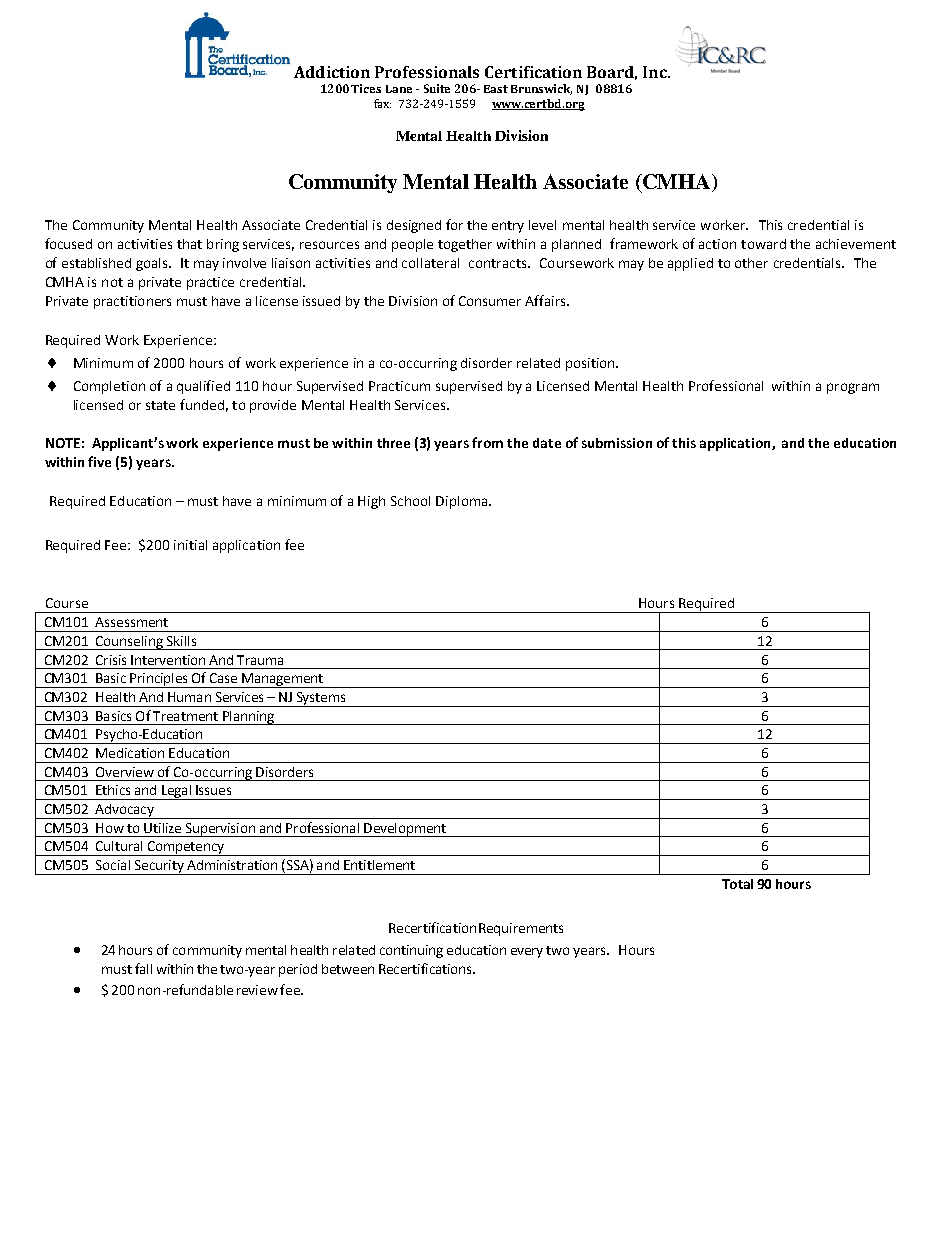 Image resolution: width=952 pixels, height=1233 pixels. I want to click on Addiction, so click(332, 72).
